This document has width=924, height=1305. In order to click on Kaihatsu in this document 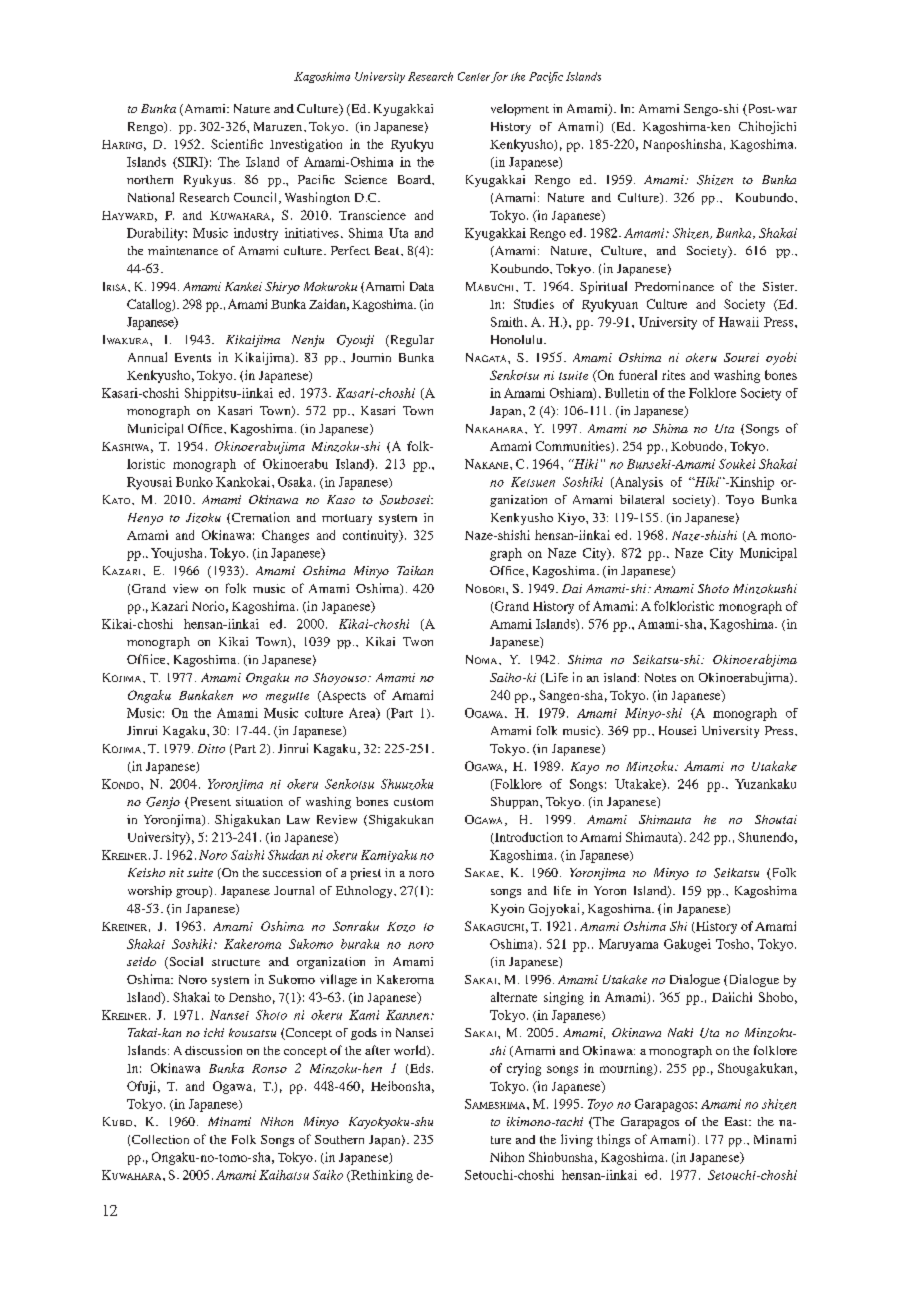, I will do `click(284, 1175)`.
